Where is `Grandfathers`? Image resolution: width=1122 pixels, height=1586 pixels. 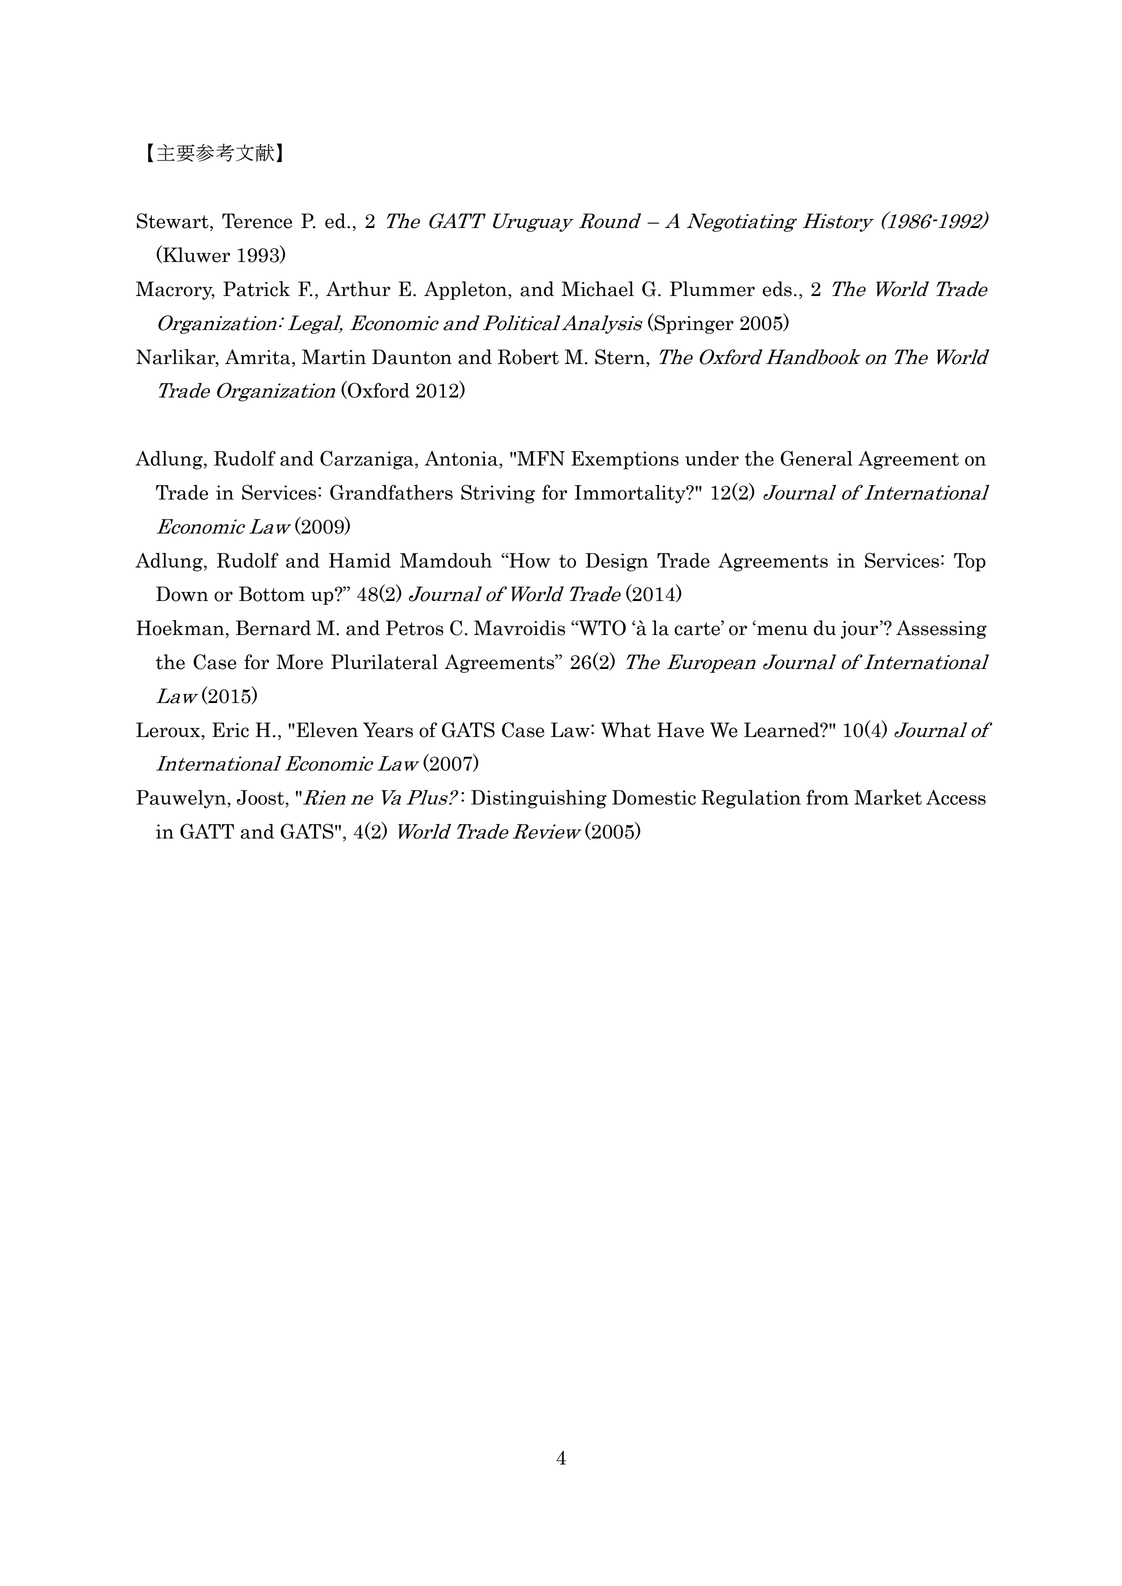 Grandfathers is located at coordinates (391, 492).
